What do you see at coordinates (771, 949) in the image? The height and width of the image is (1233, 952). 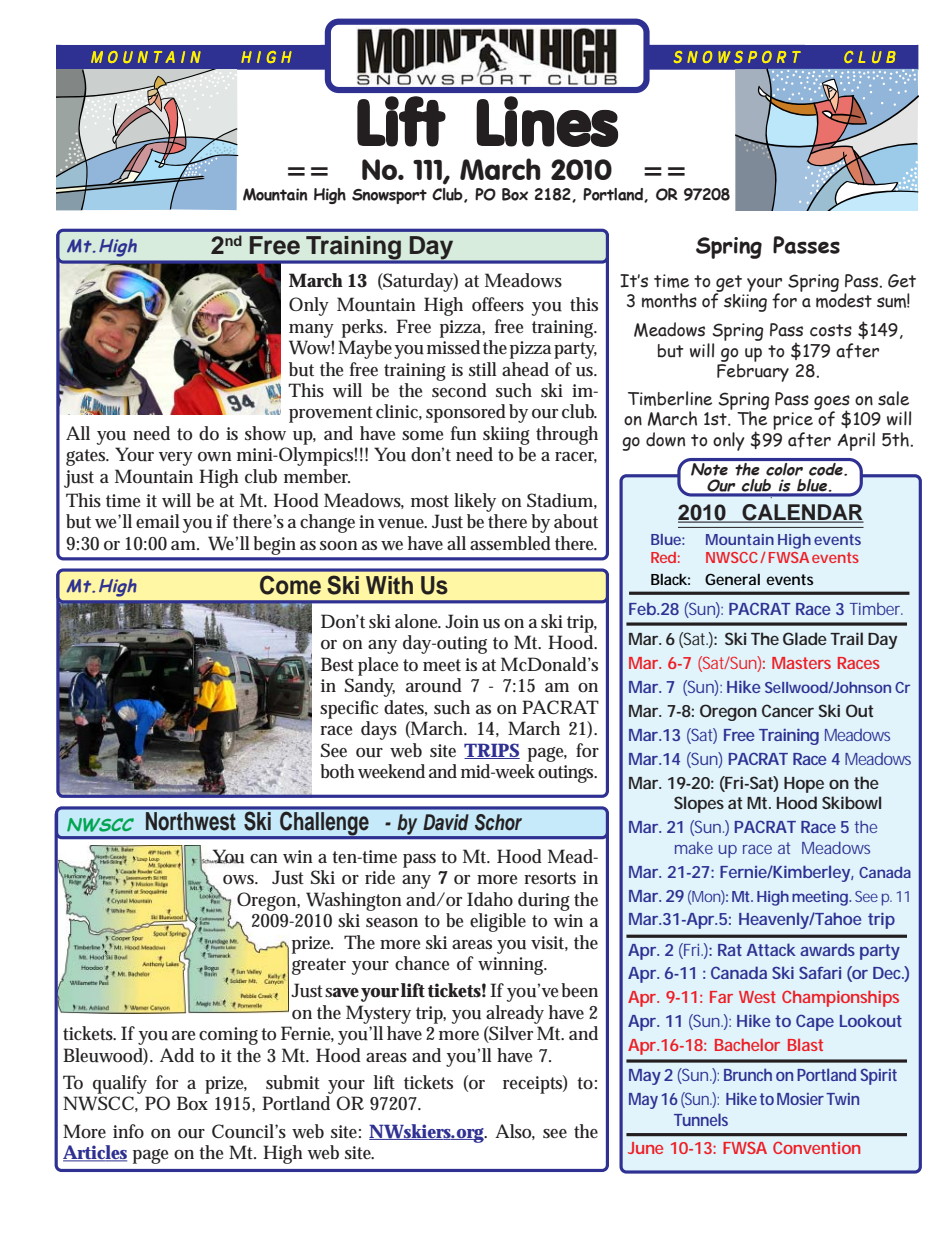 I see `Attack` at bounding box center [771, 949].
